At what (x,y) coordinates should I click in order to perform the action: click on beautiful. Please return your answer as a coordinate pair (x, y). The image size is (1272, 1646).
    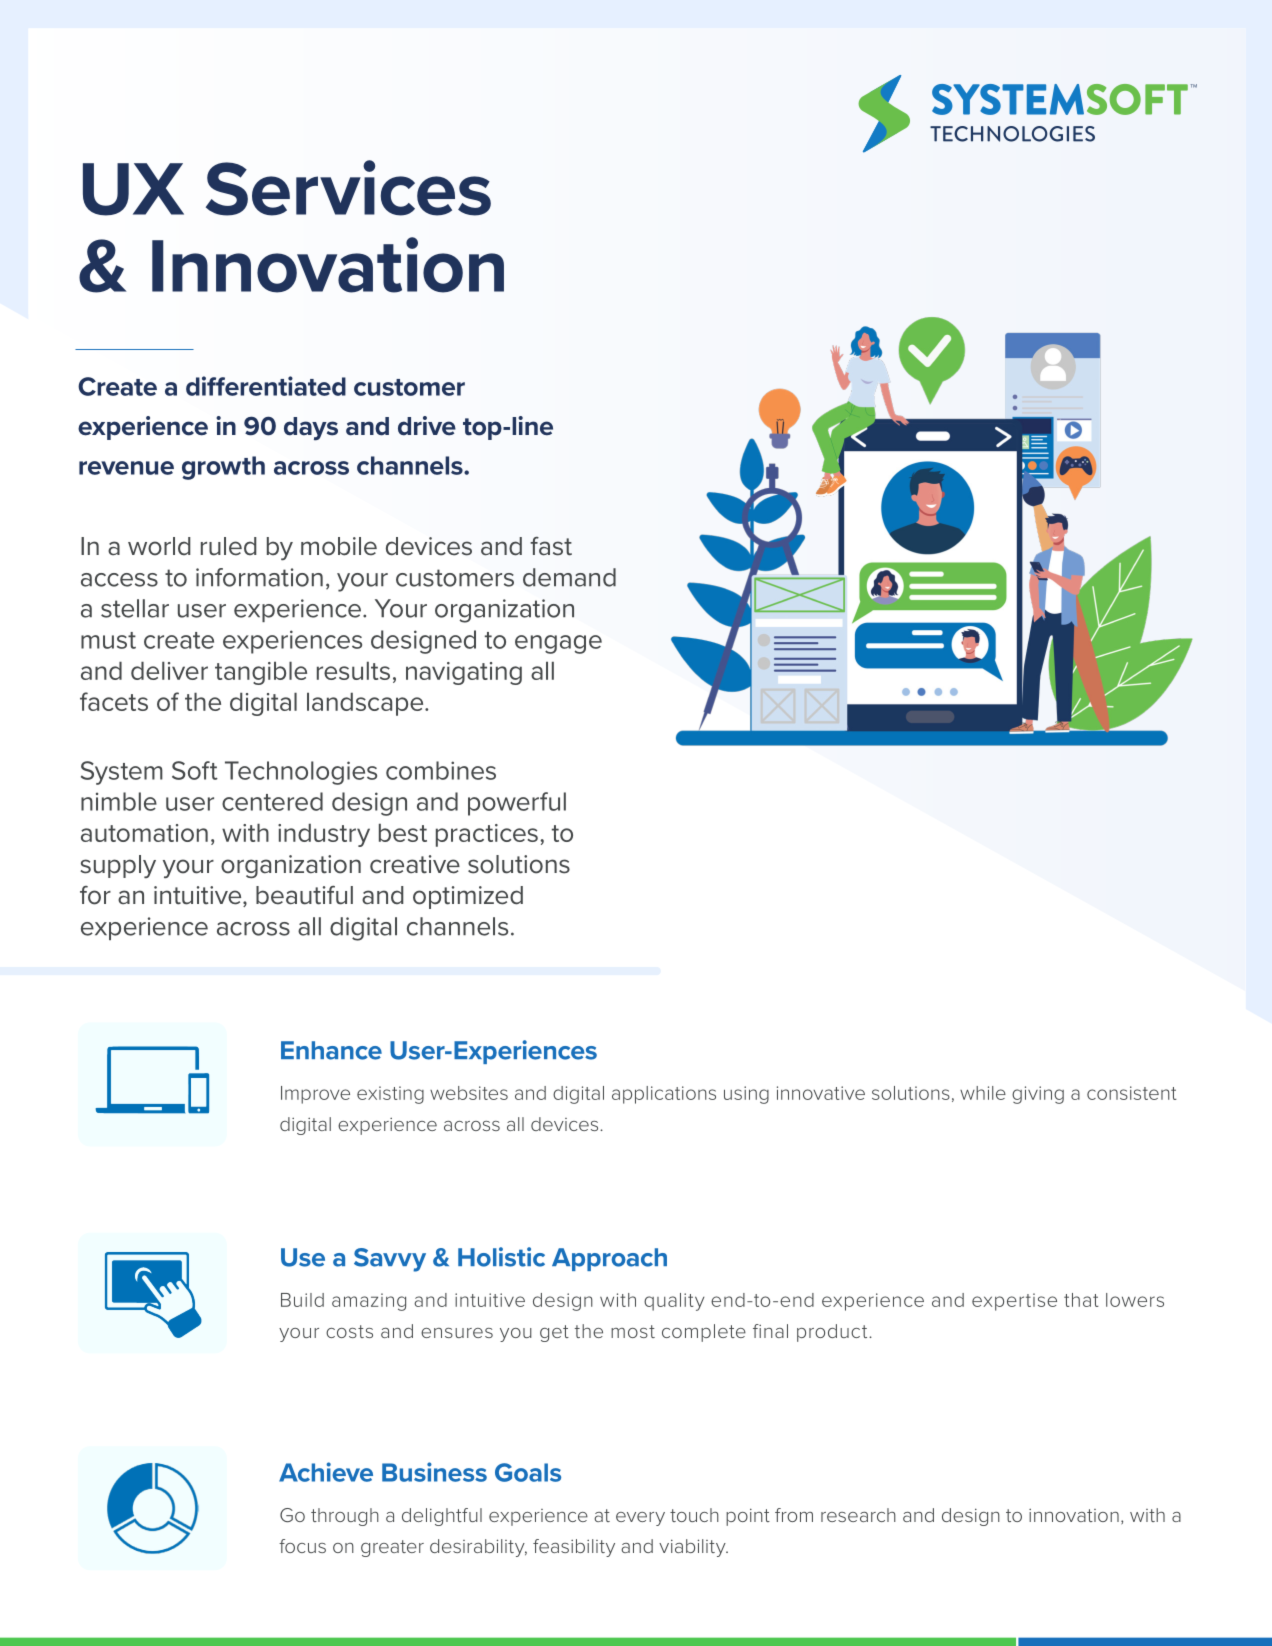
    Looking at the image, I should click on (304, 895).
